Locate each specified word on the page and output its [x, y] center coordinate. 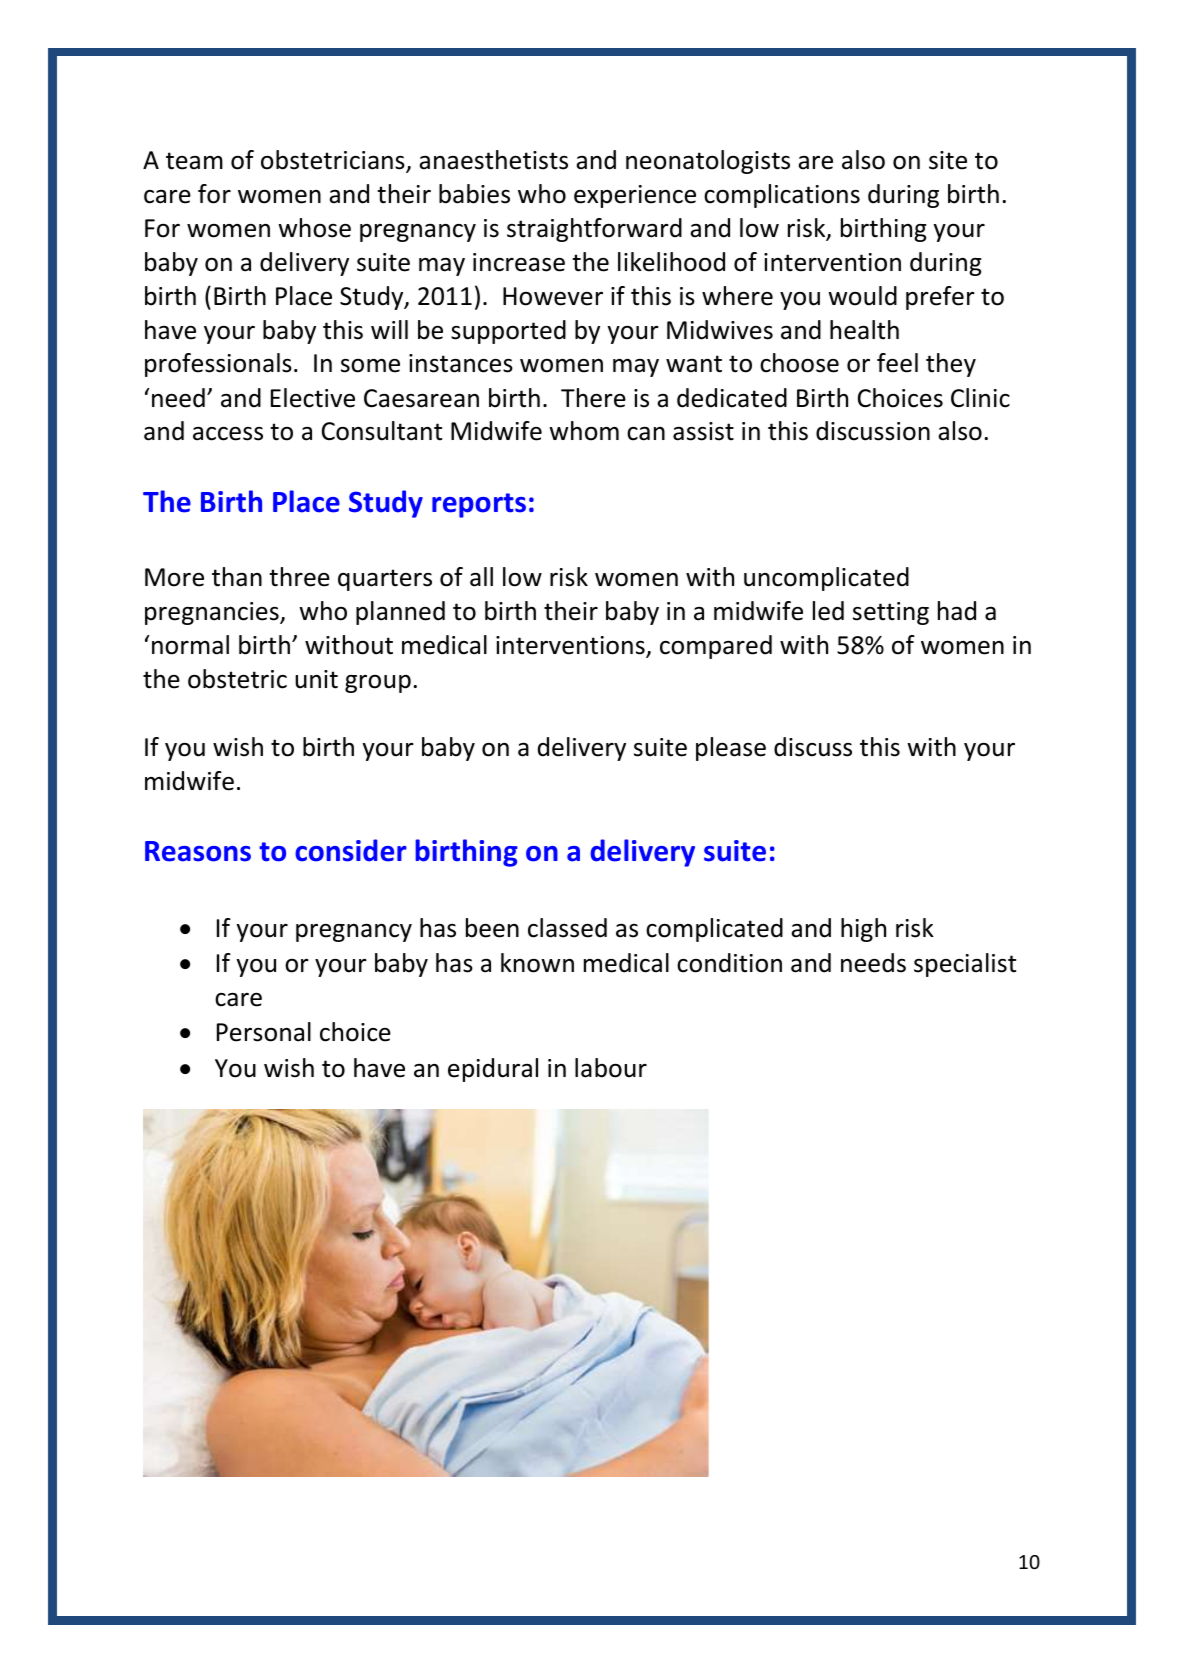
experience [635, 196]
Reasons [198, 851]
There [593, 398]
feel [897, 363]
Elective [313, 398]
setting [891, 613]
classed [567, 928]
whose [314, 228]
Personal [264, 1032]
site [948, 160]
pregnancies [213, 613]
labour [611, 1068]
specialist [965, 965]
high [863, 930]
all [481, 577]
